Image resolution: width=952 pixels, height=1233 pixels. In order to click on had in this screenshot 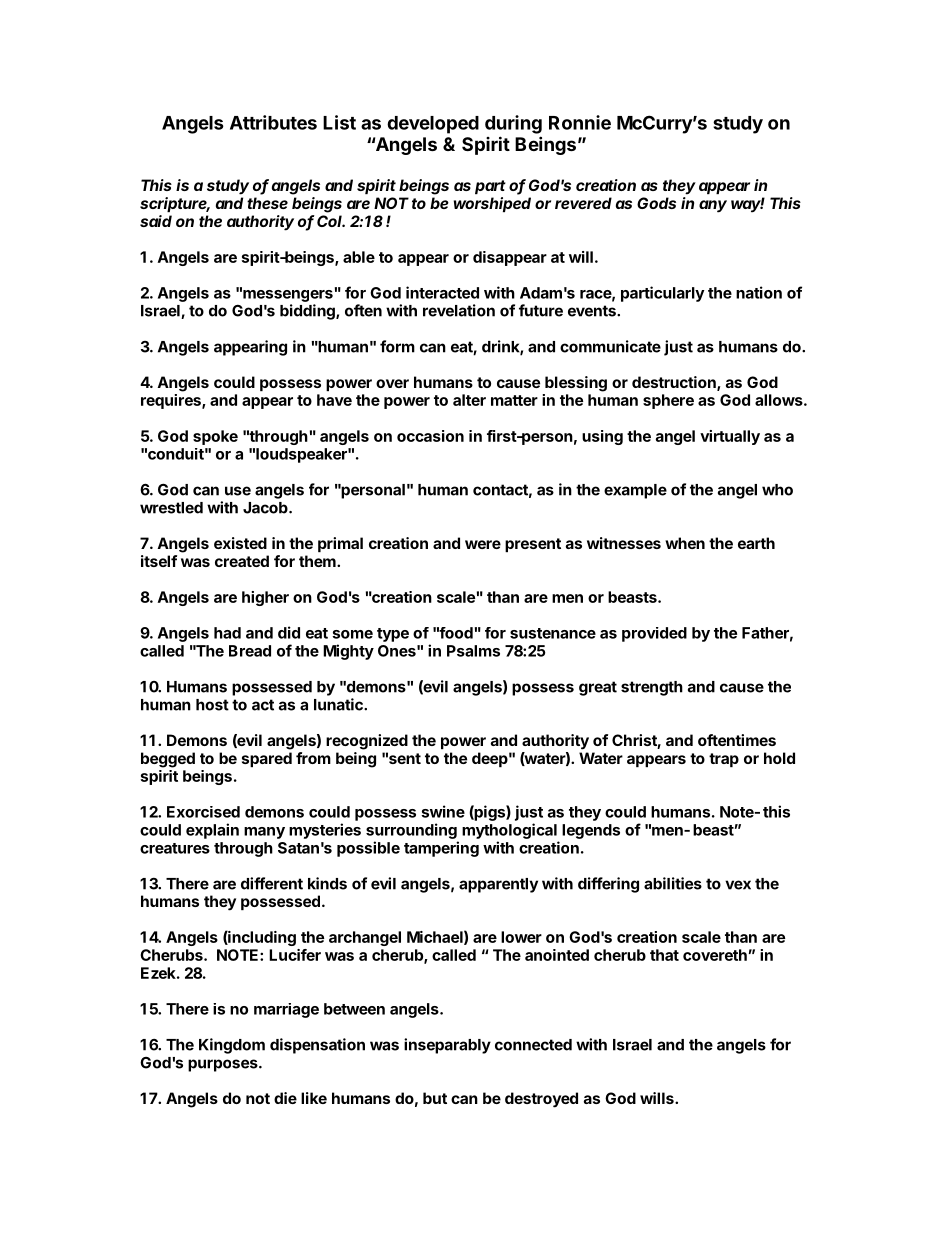, I will do `click(227, 633)`.
